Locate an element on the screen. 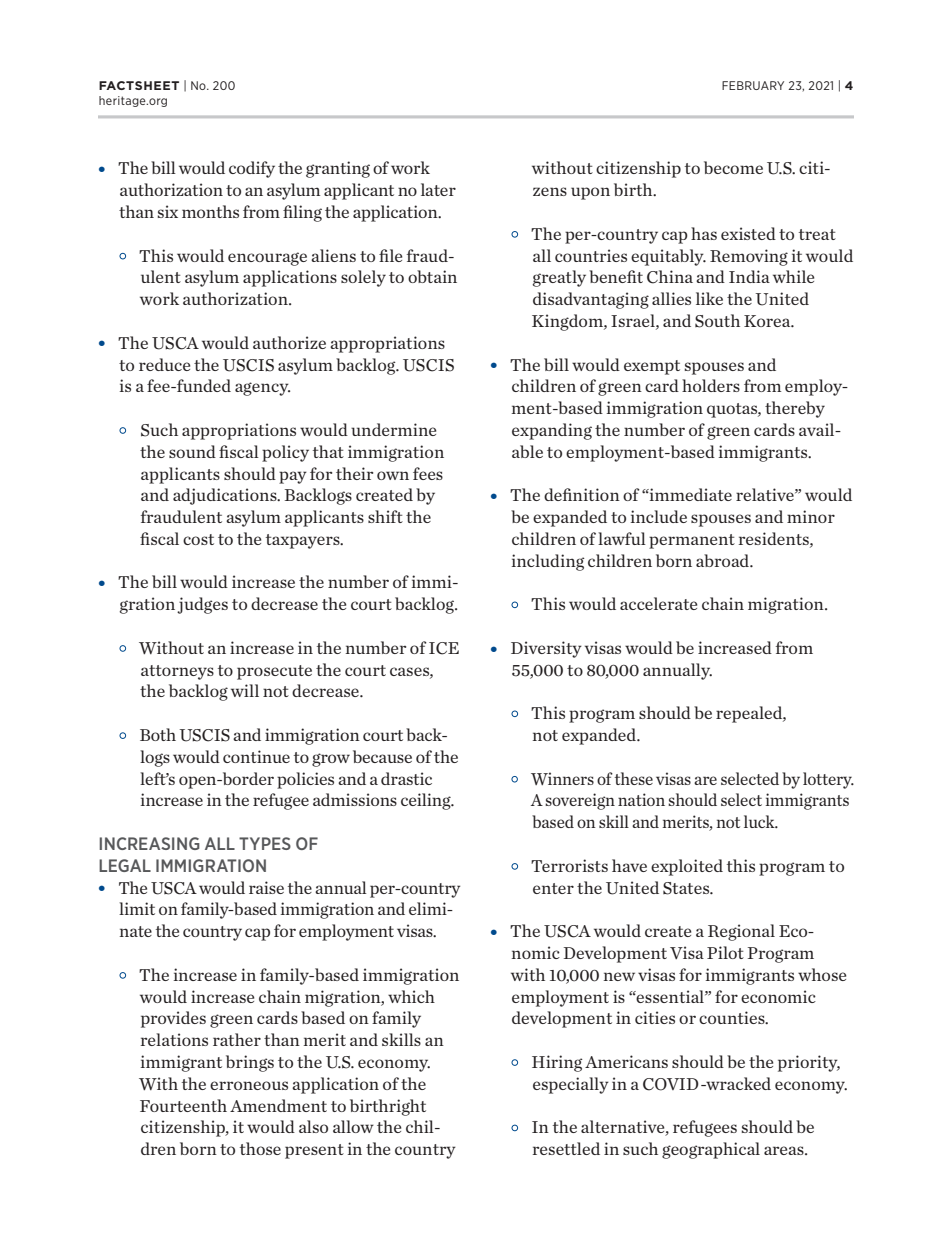 This screenshot has height=1233, width=952. cost is located at coordinates (198, 539).
